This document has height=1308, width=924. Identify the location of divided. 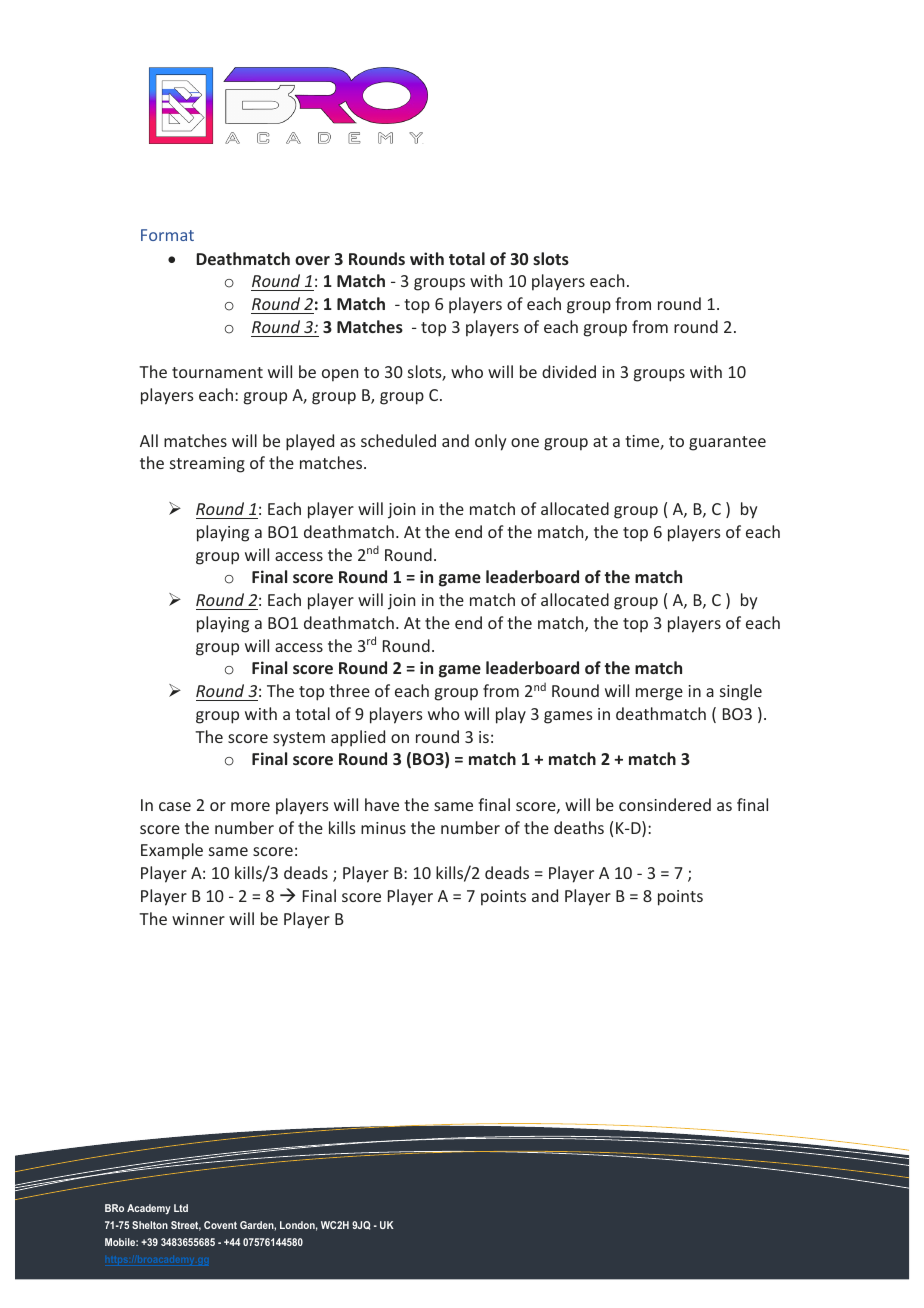
(569, 371).
